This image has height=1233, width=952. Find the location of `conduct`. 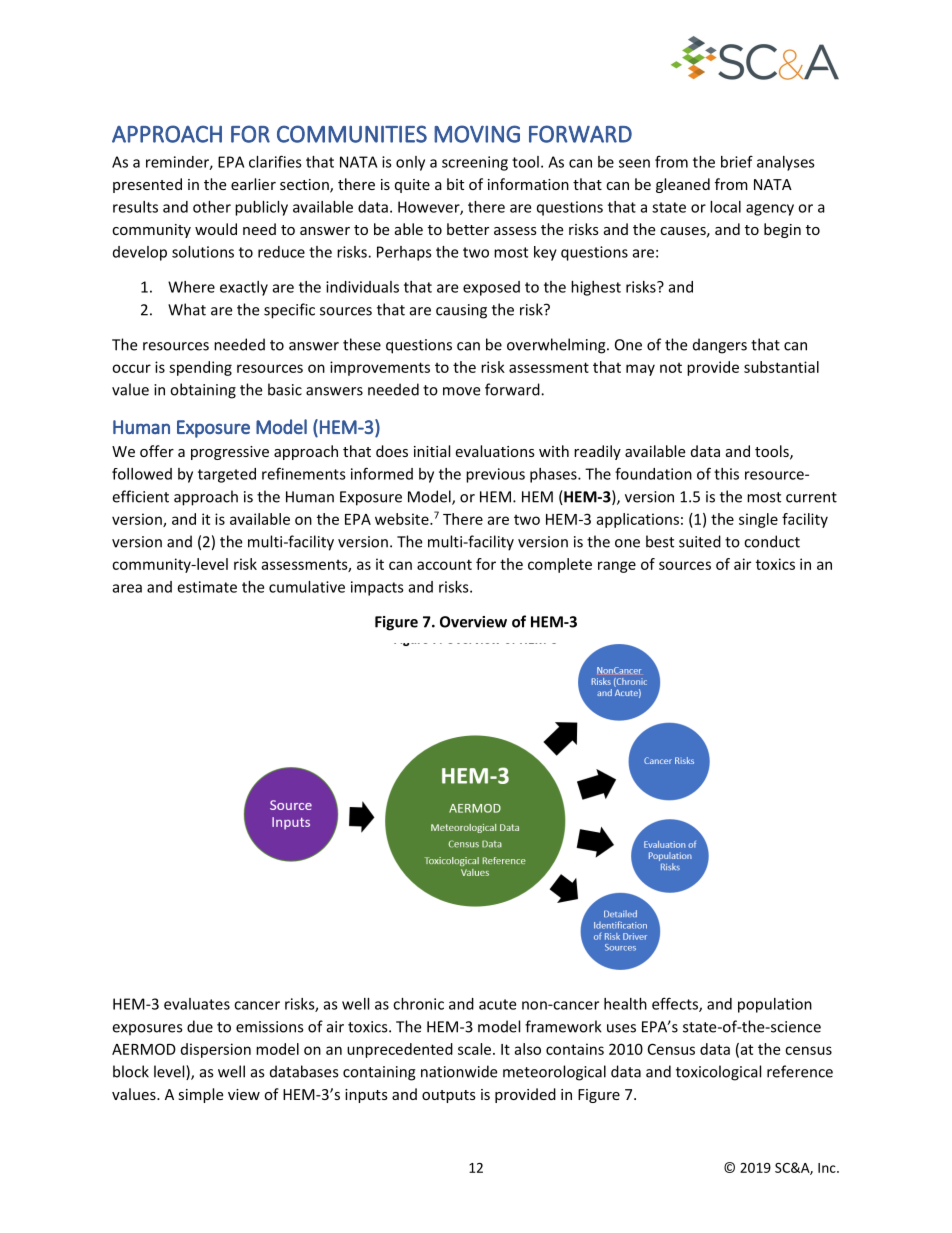

conduct is located at coordinates (772, 541).
